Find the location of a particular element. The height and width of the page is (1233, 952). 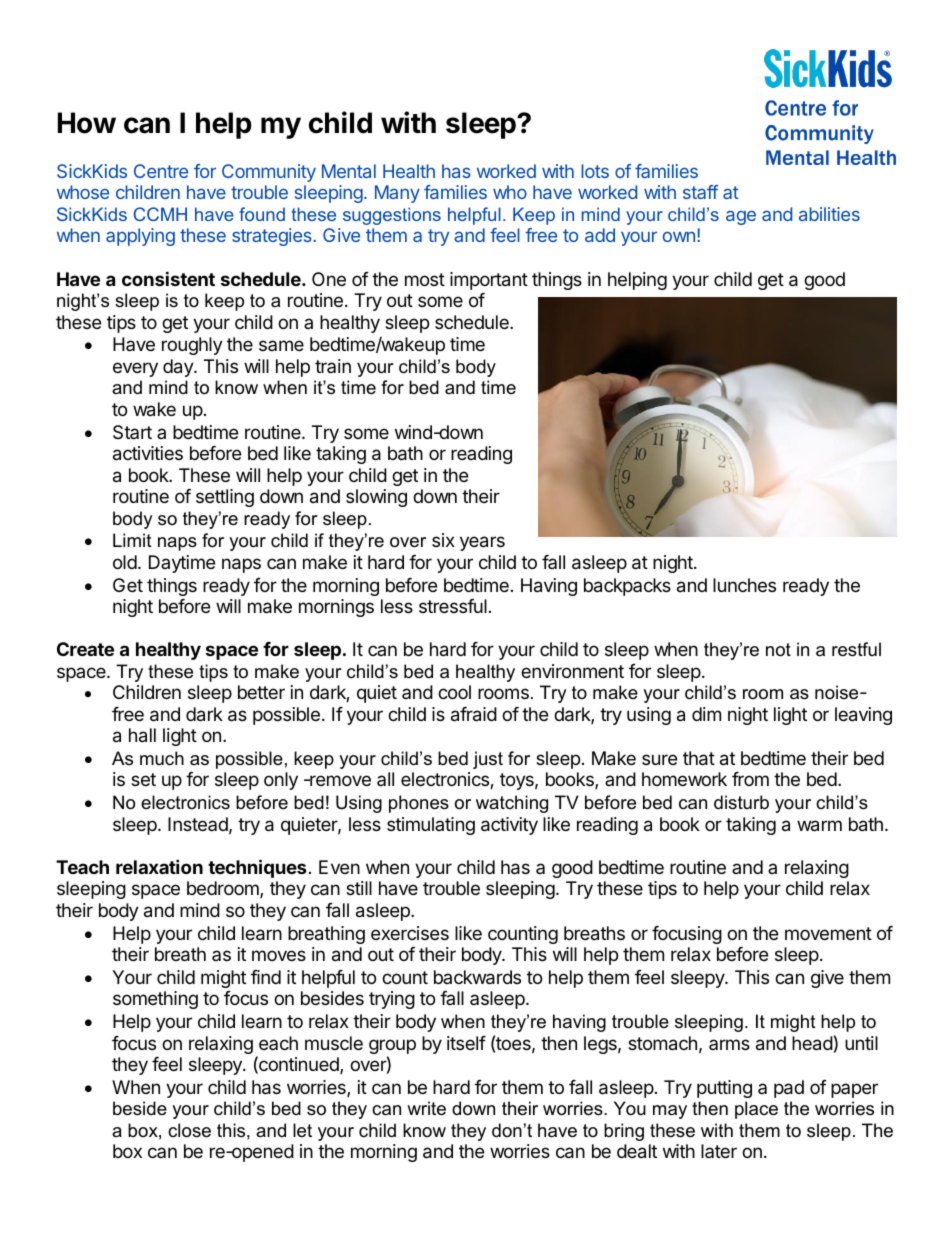

staff is located at coordinates (700, 192).
